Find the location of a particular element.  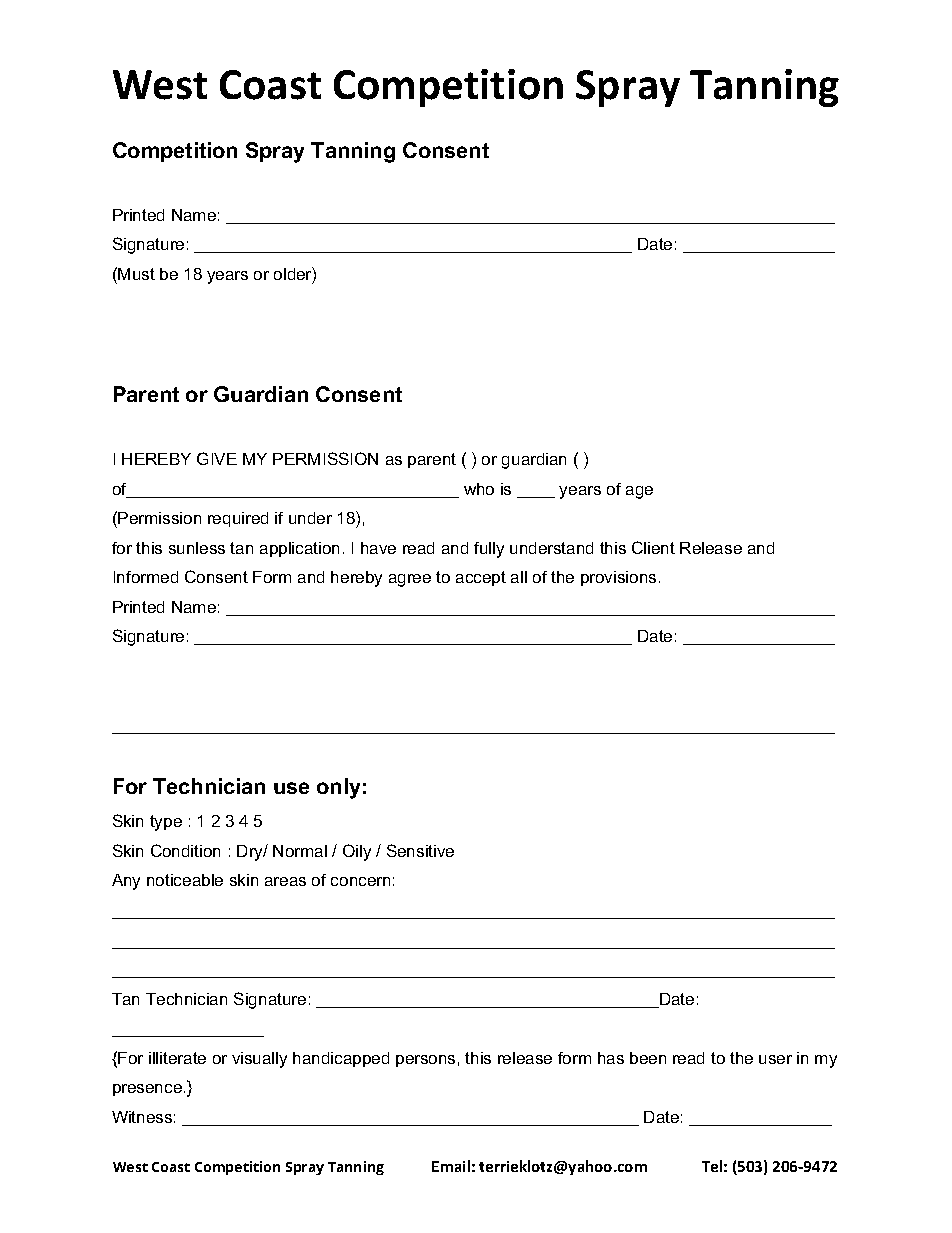

GIVE is located at coordinates (217, 458).
